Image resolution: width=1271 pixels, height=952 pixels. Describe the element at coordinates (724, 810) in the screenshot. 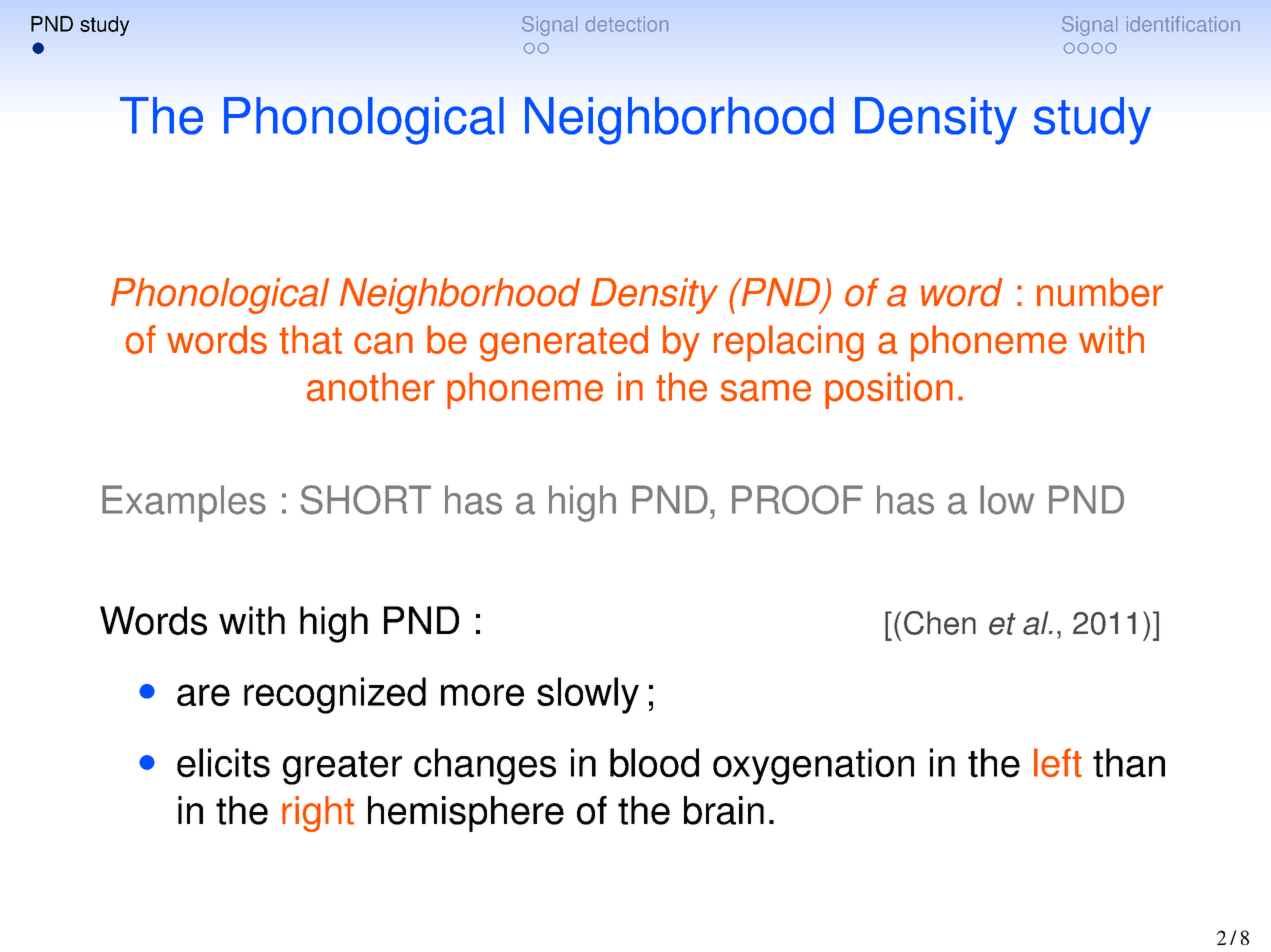

I see `brain` at that location.
